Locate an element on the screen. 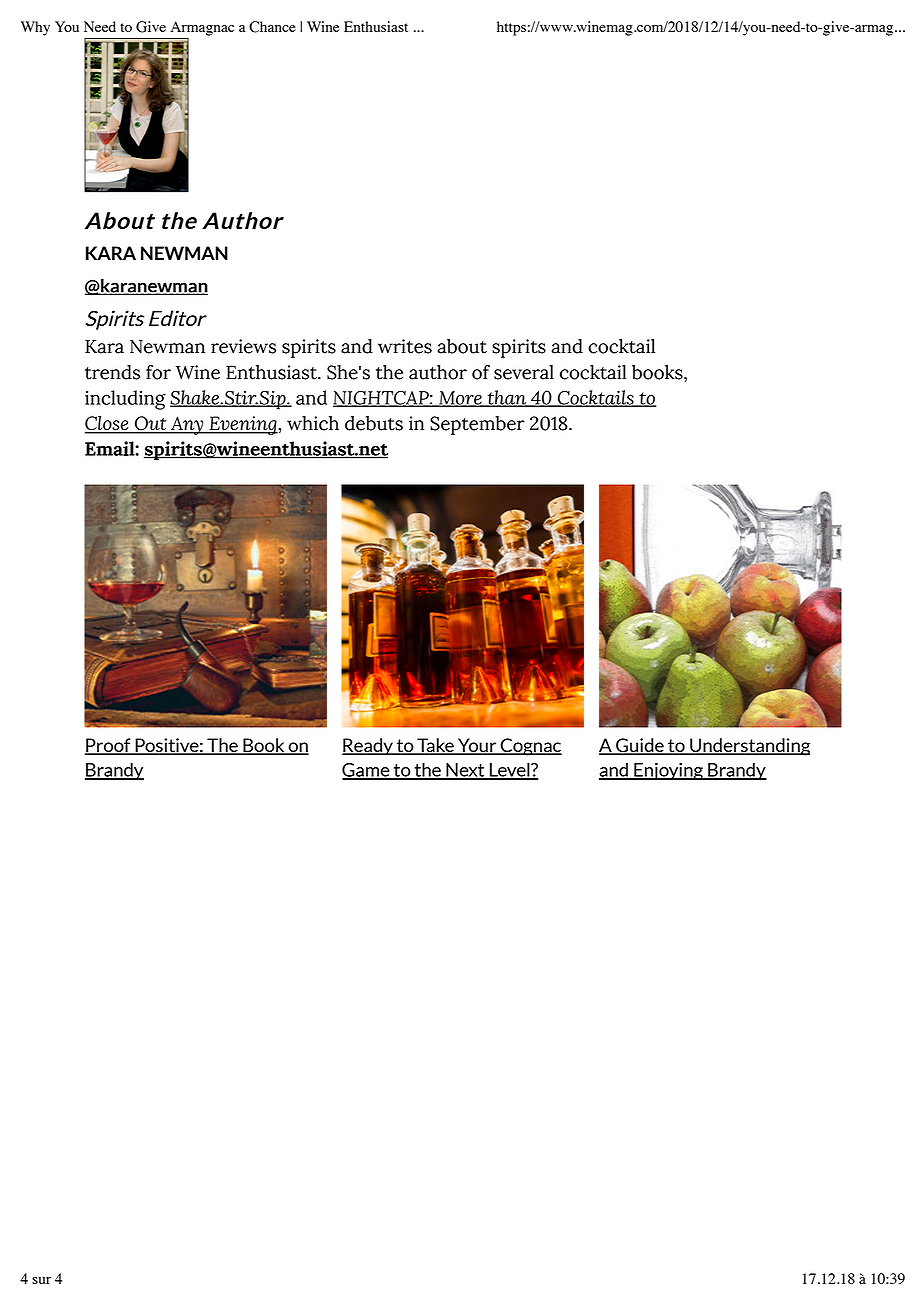 The width and height of the screenshot is (924, 1308). Chance is located at coordinates (272, 27).
